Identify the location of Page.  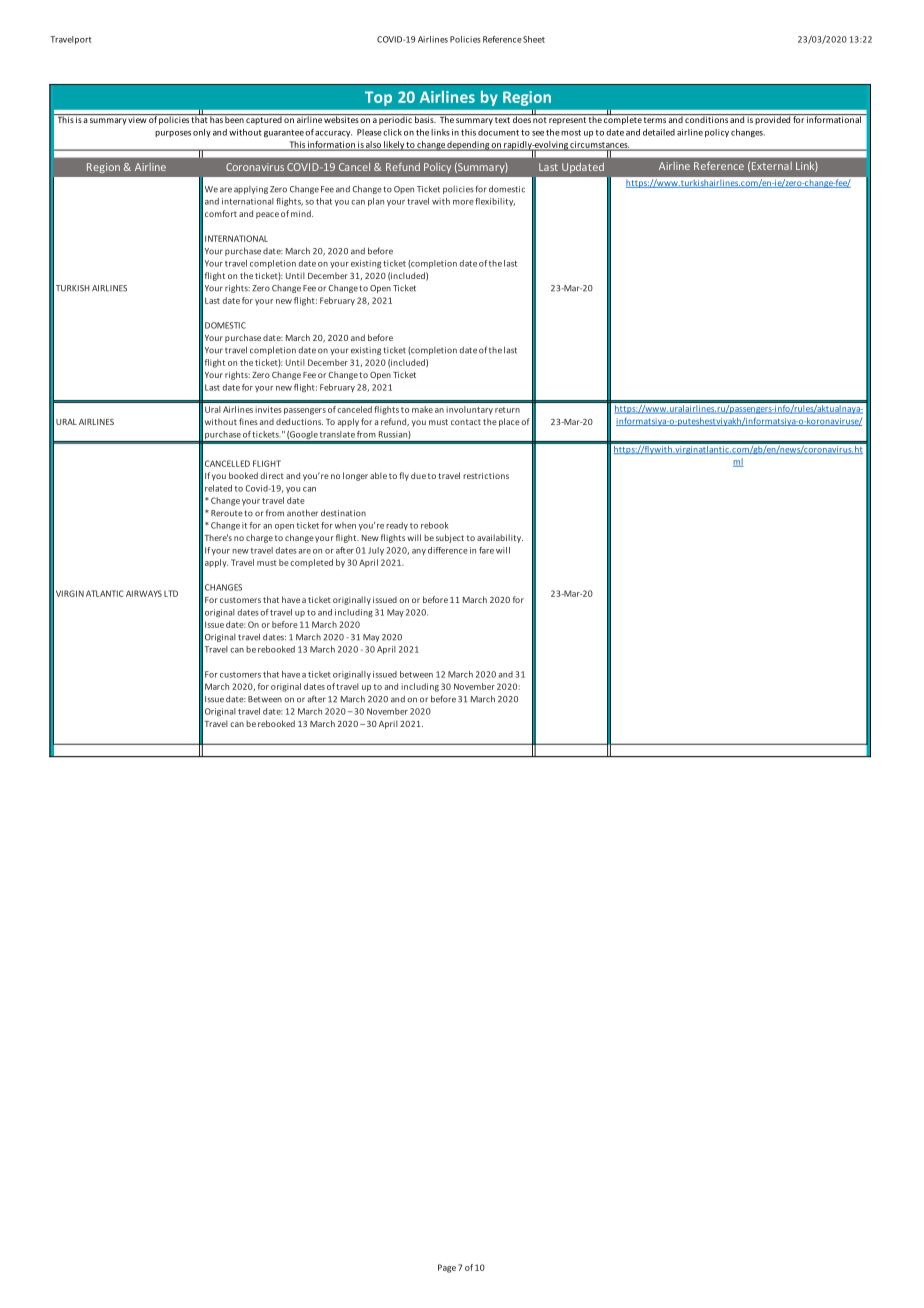
(447, 1268).
